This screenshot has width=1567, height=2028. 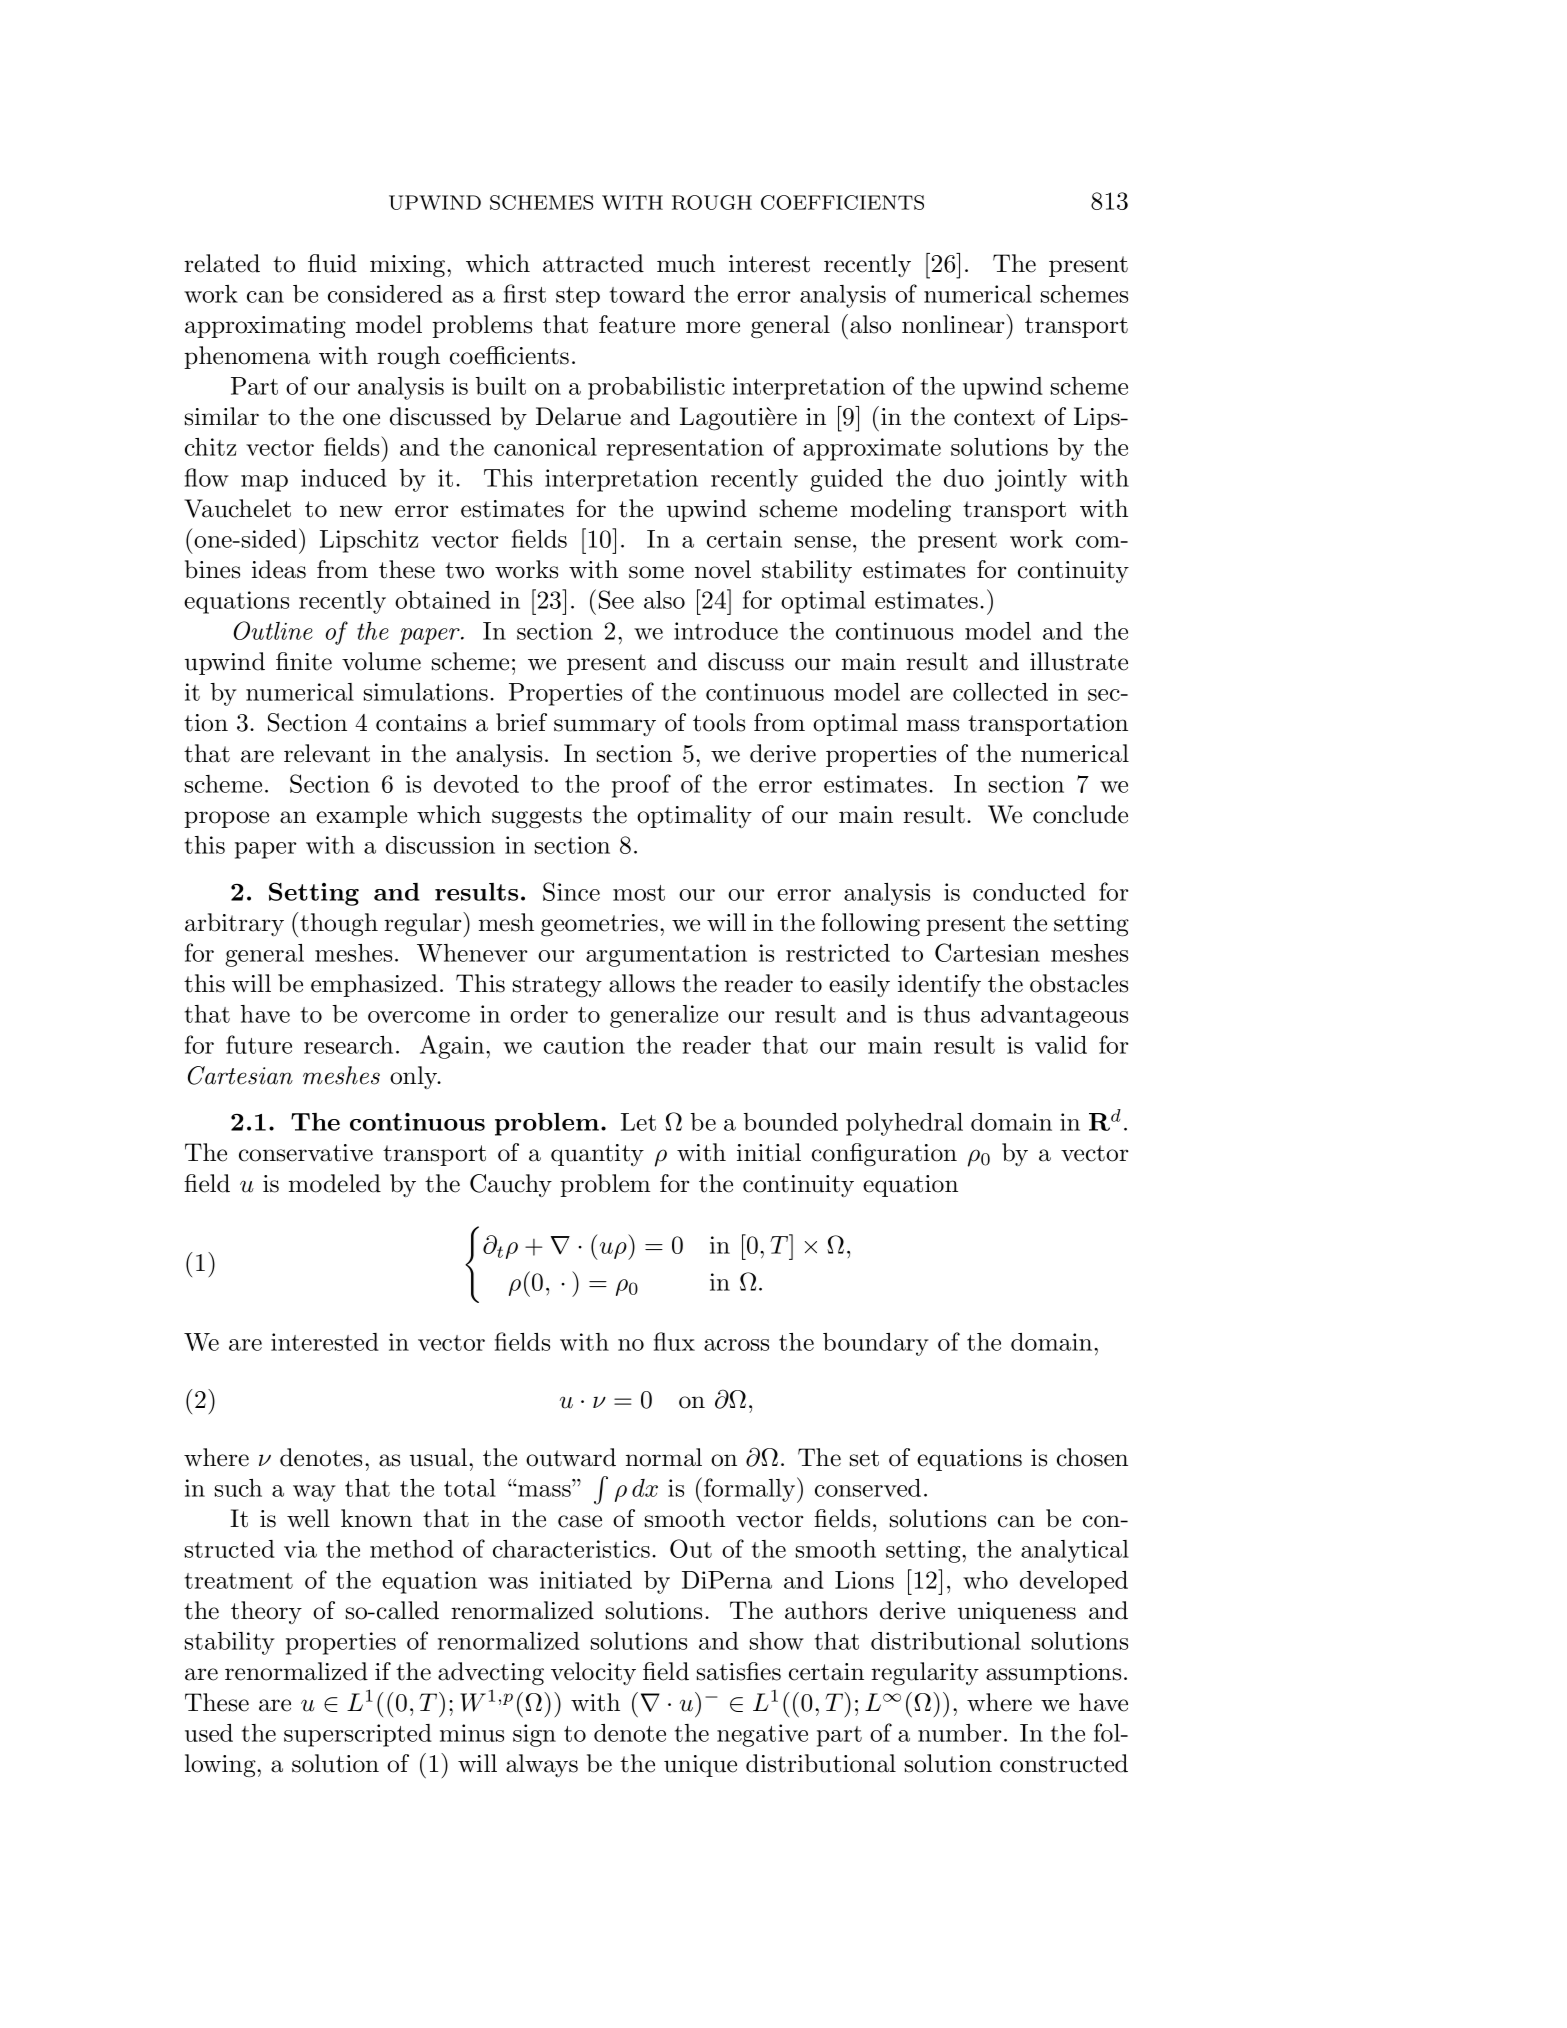 What do you see at coordinates (647, 294) in the screenshot?
I see `toward` at bounding box center [647, 294].
